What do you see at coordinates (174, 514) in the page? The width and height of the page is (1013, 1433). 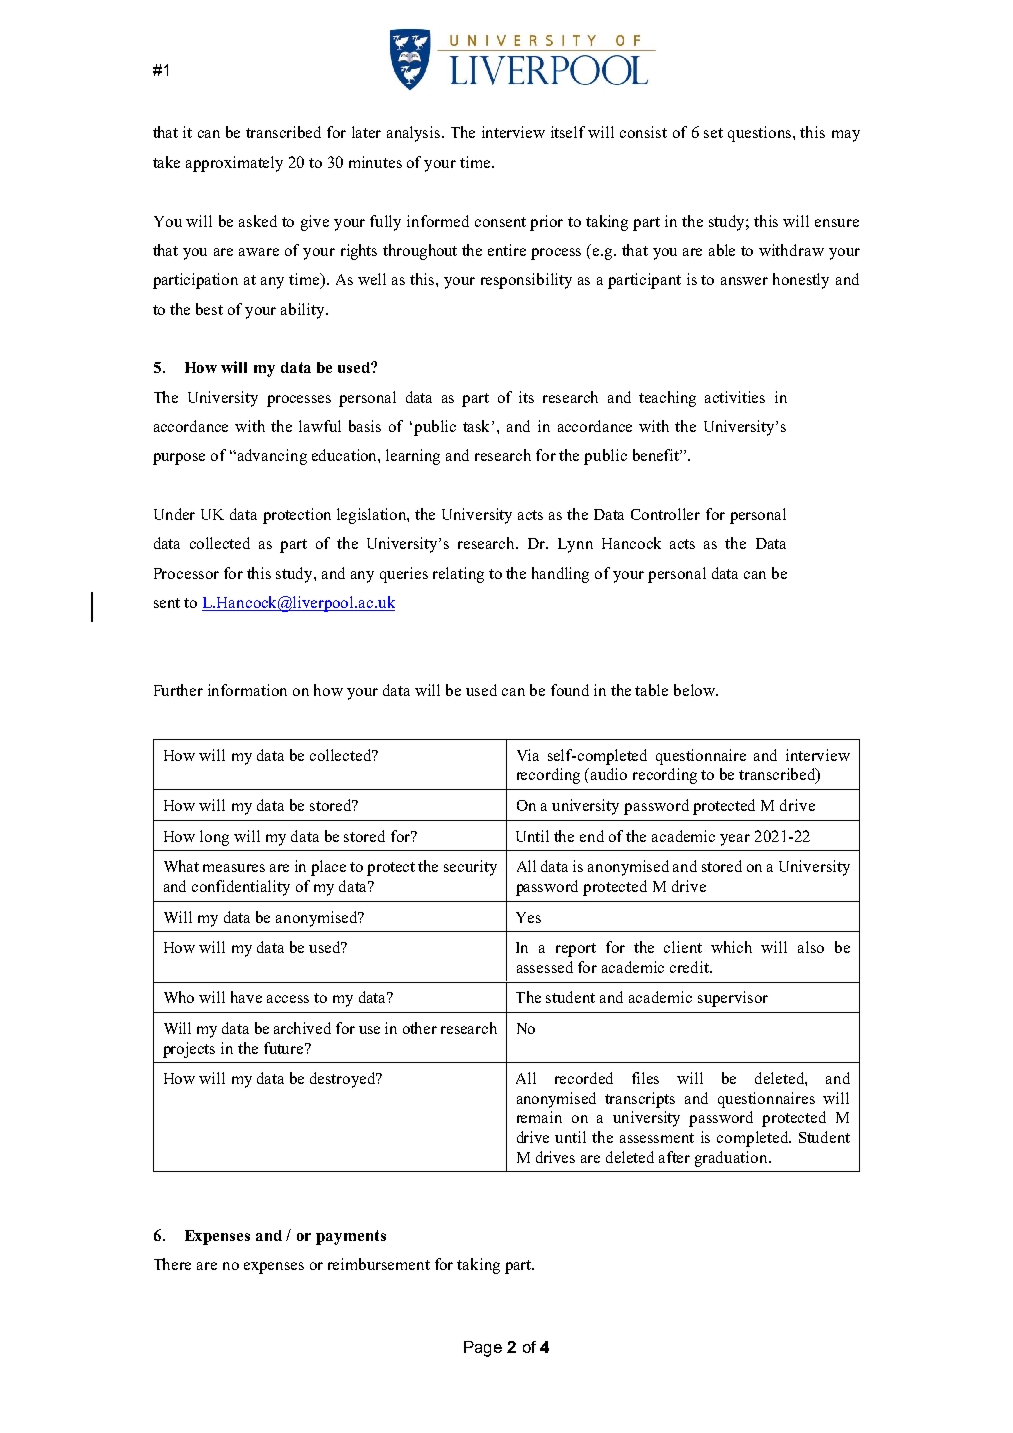 I see `Under` at bounding box center [174, 514].
